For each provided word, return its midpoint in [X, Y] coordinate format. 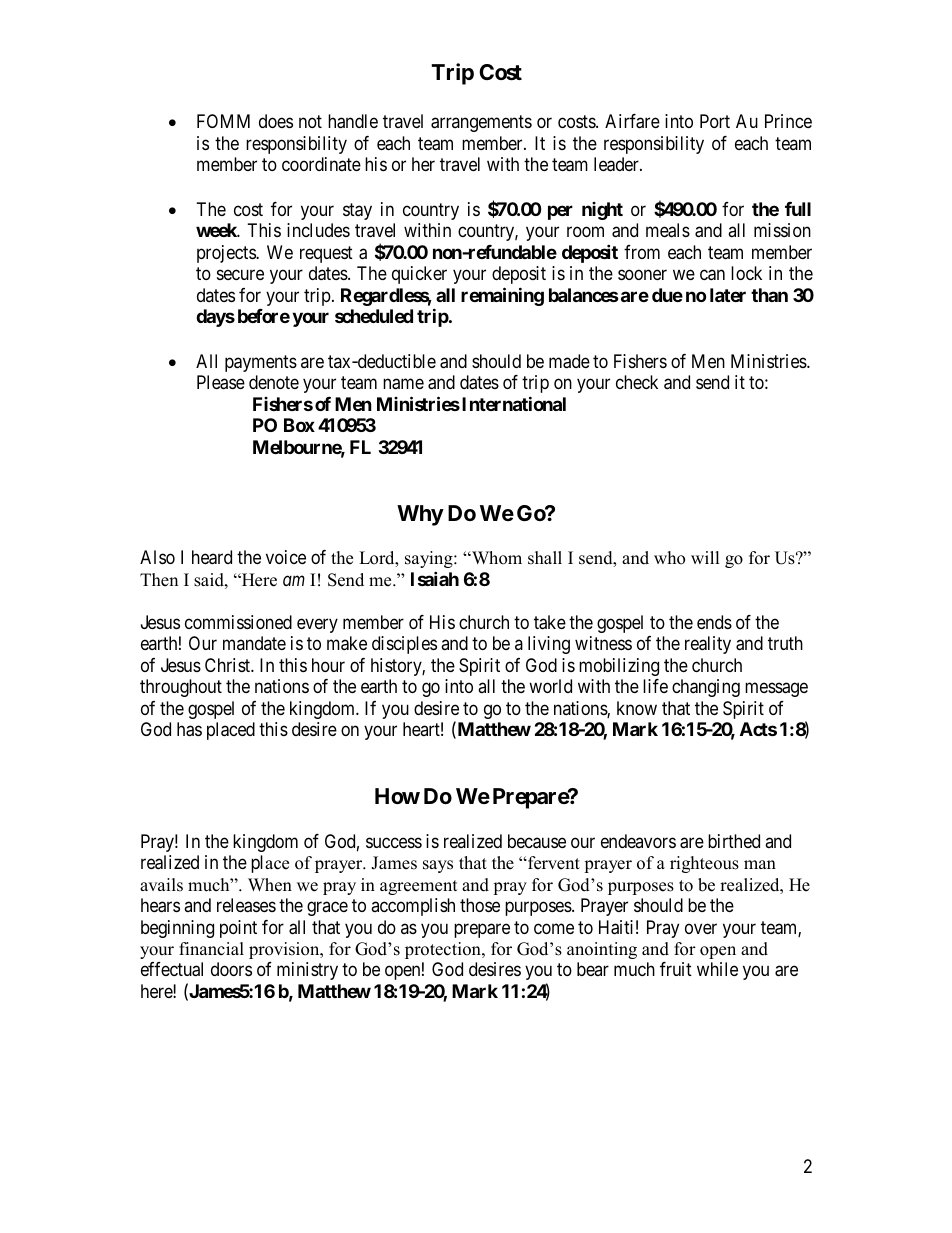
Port [715, 121]
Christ [228, 665]
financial [211, 949]
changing [706, 688]
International [514, 403]
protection [444, 950]
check [637, 382]
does [276, 121]
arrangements [481, 124]
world [550, 686]
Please [221, 382]
